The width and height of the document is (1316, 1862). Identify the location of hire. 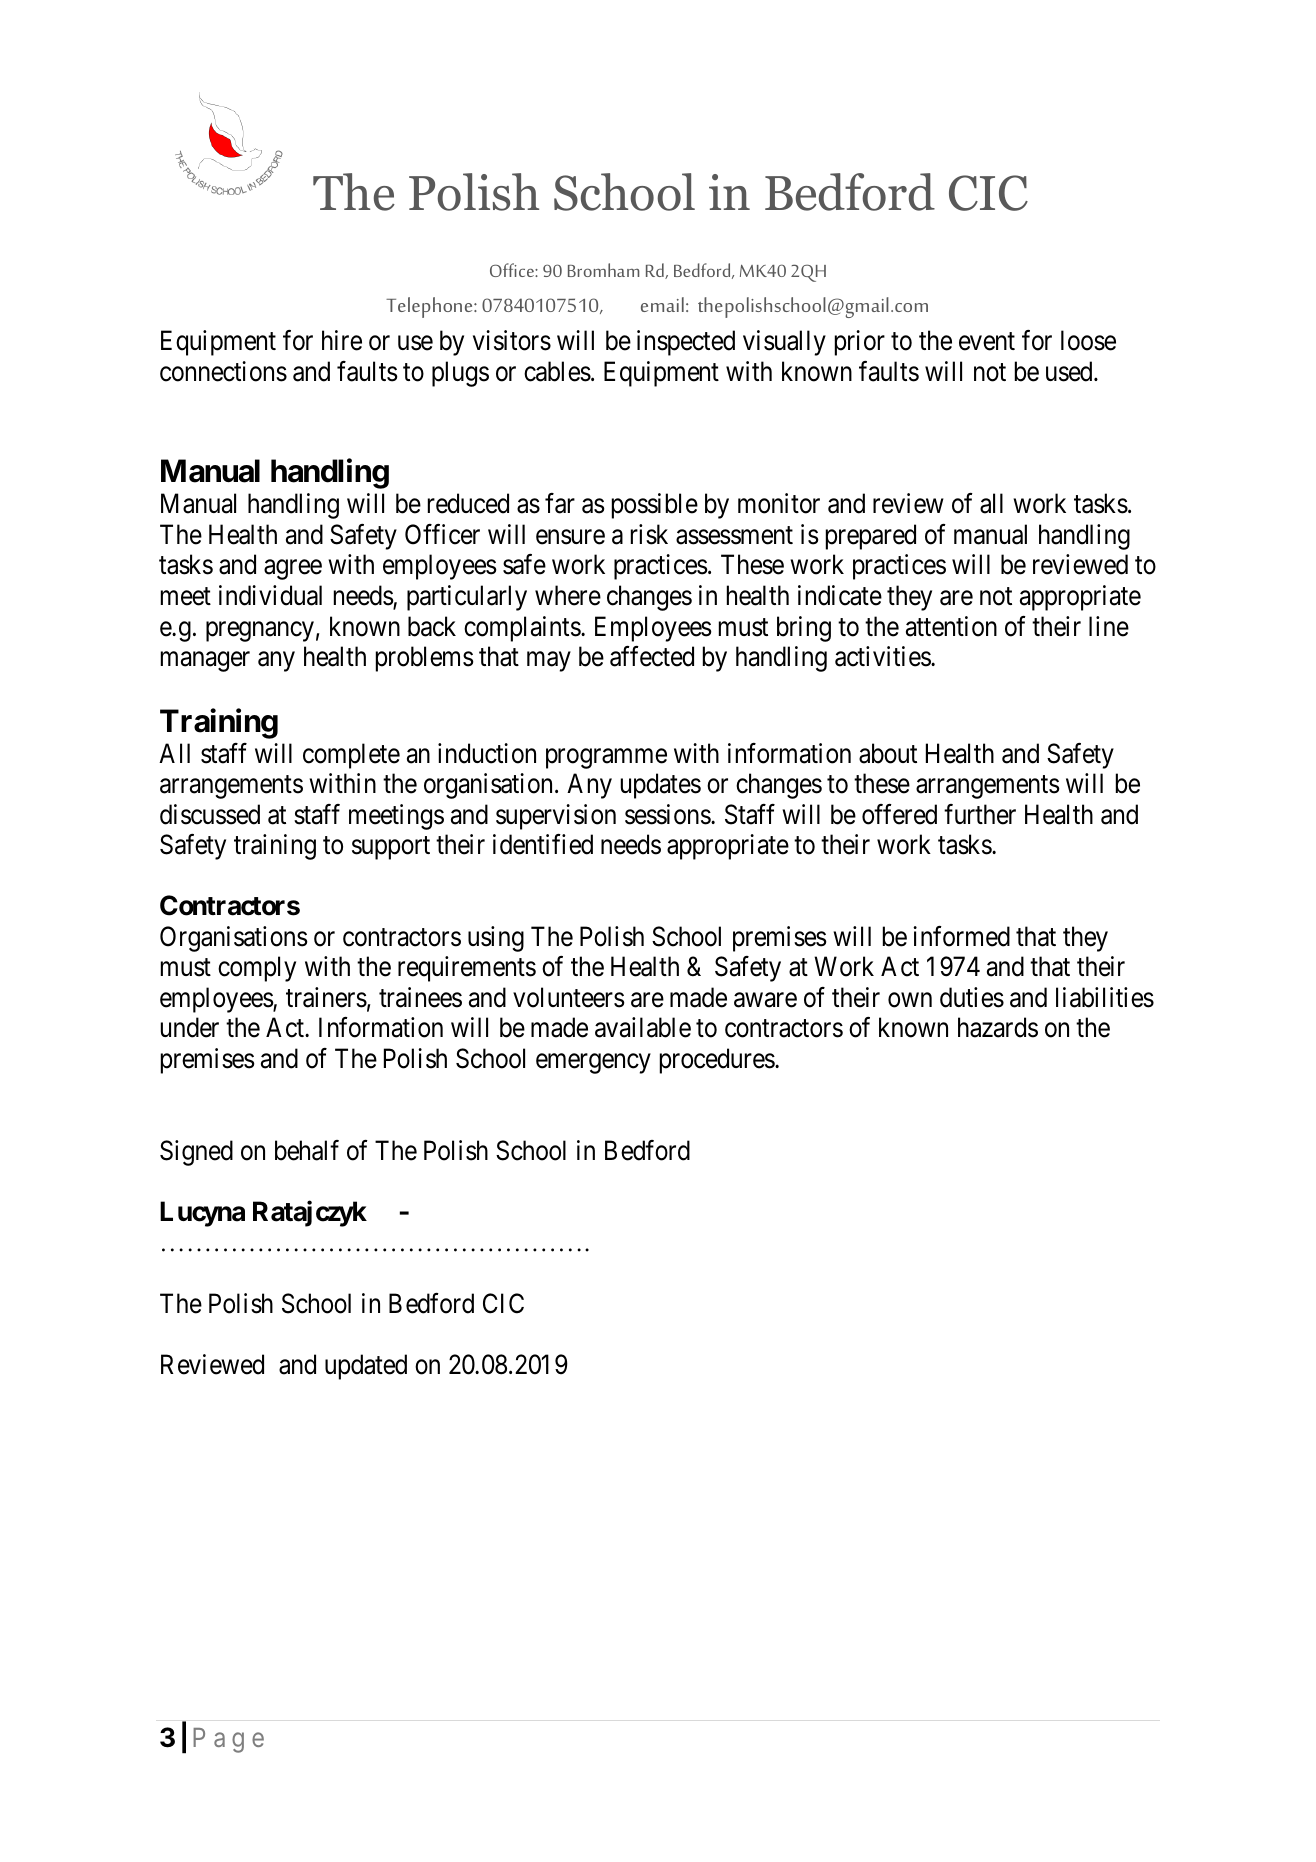
(342, 340).
